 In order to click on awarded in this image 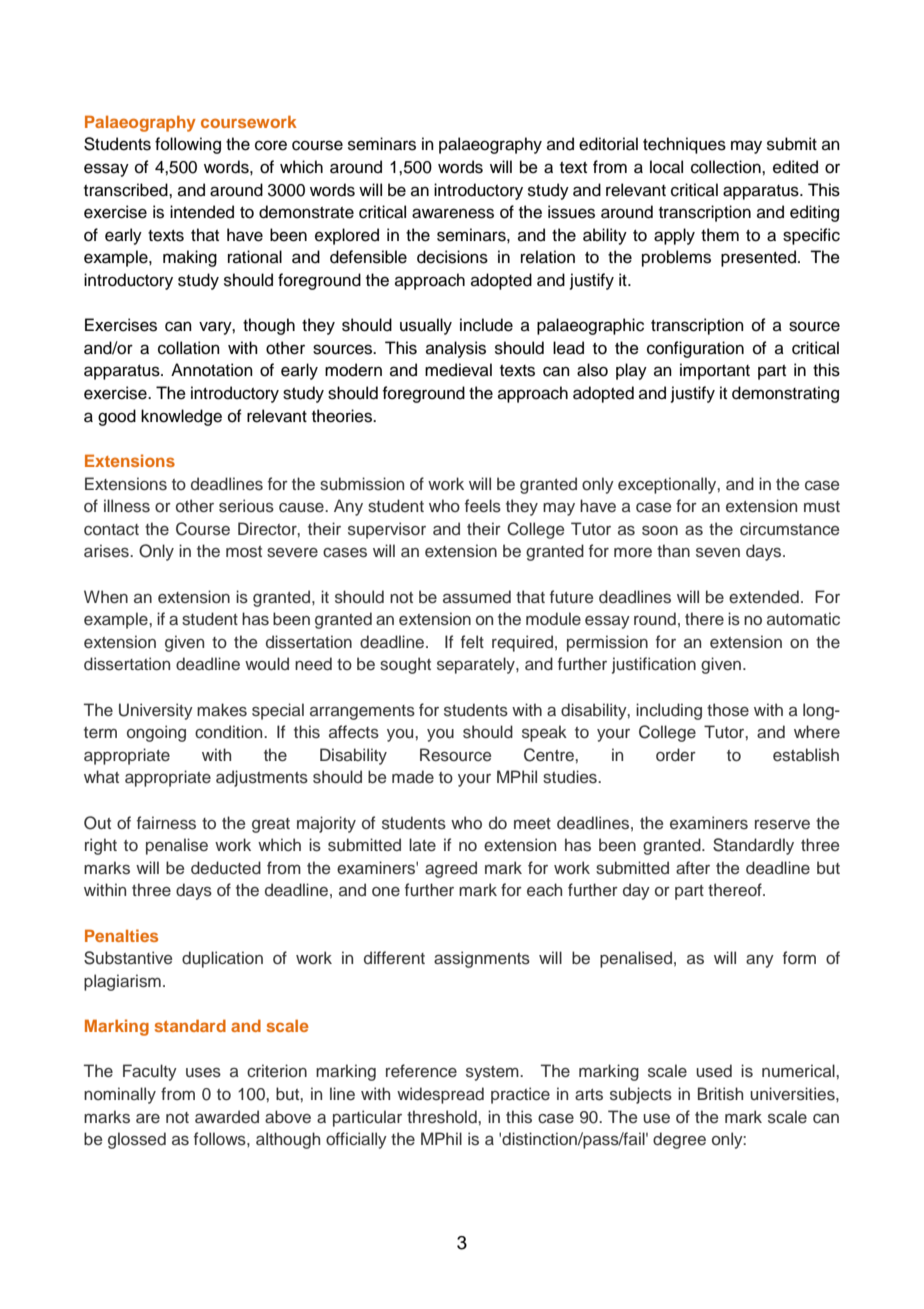, I will do `click(227, 1117)`.
